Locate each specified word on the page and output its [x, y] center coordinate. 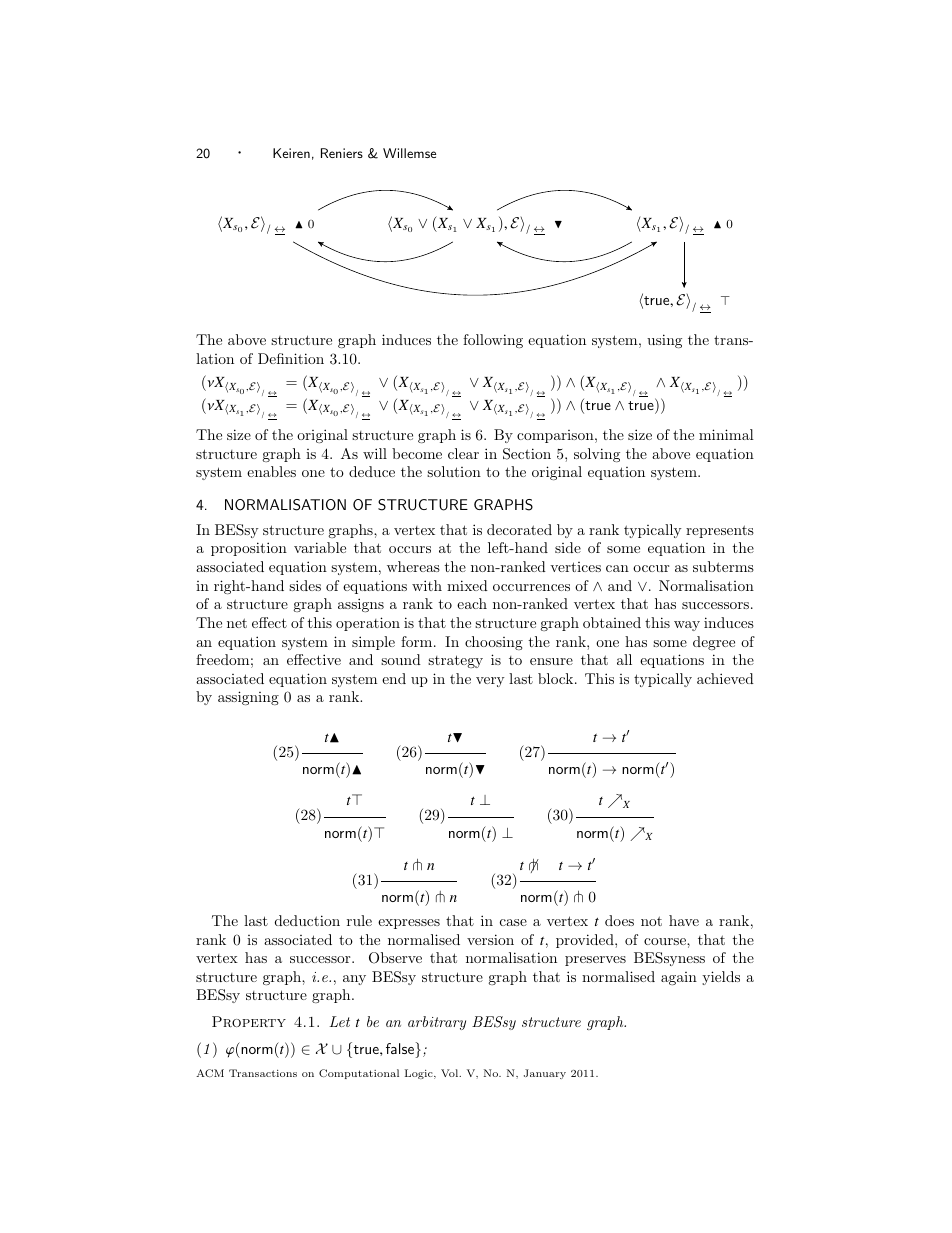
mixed [467, 585]
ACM [210, 1073]
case [513, 922]
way [687, 626]
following [493, 341]
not [651, 921]
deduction [307, 920]
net [237, 623]
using [664, 341]
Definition [291, 358]
